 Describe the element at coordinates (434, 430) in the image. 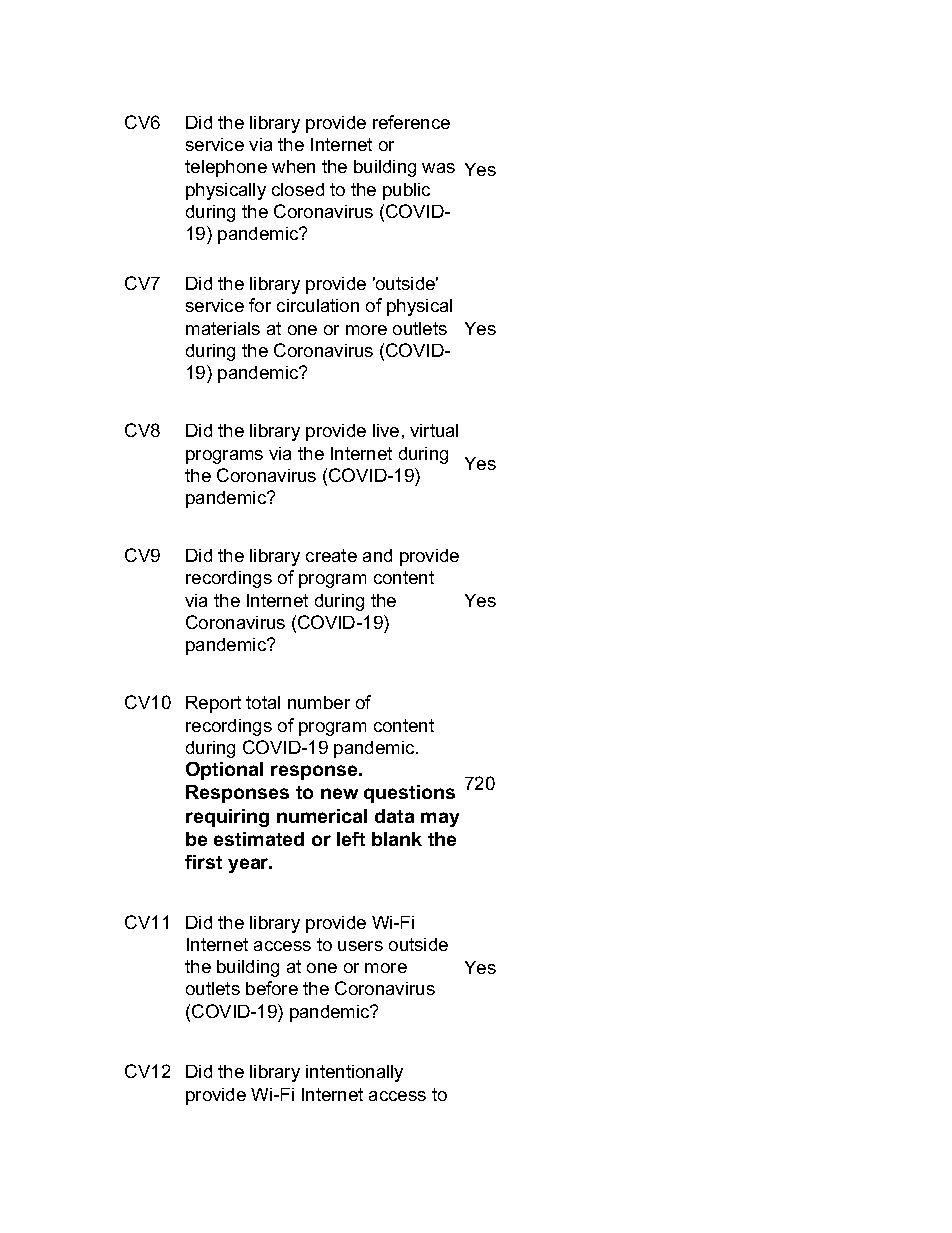

I see `virtual` at that location.
